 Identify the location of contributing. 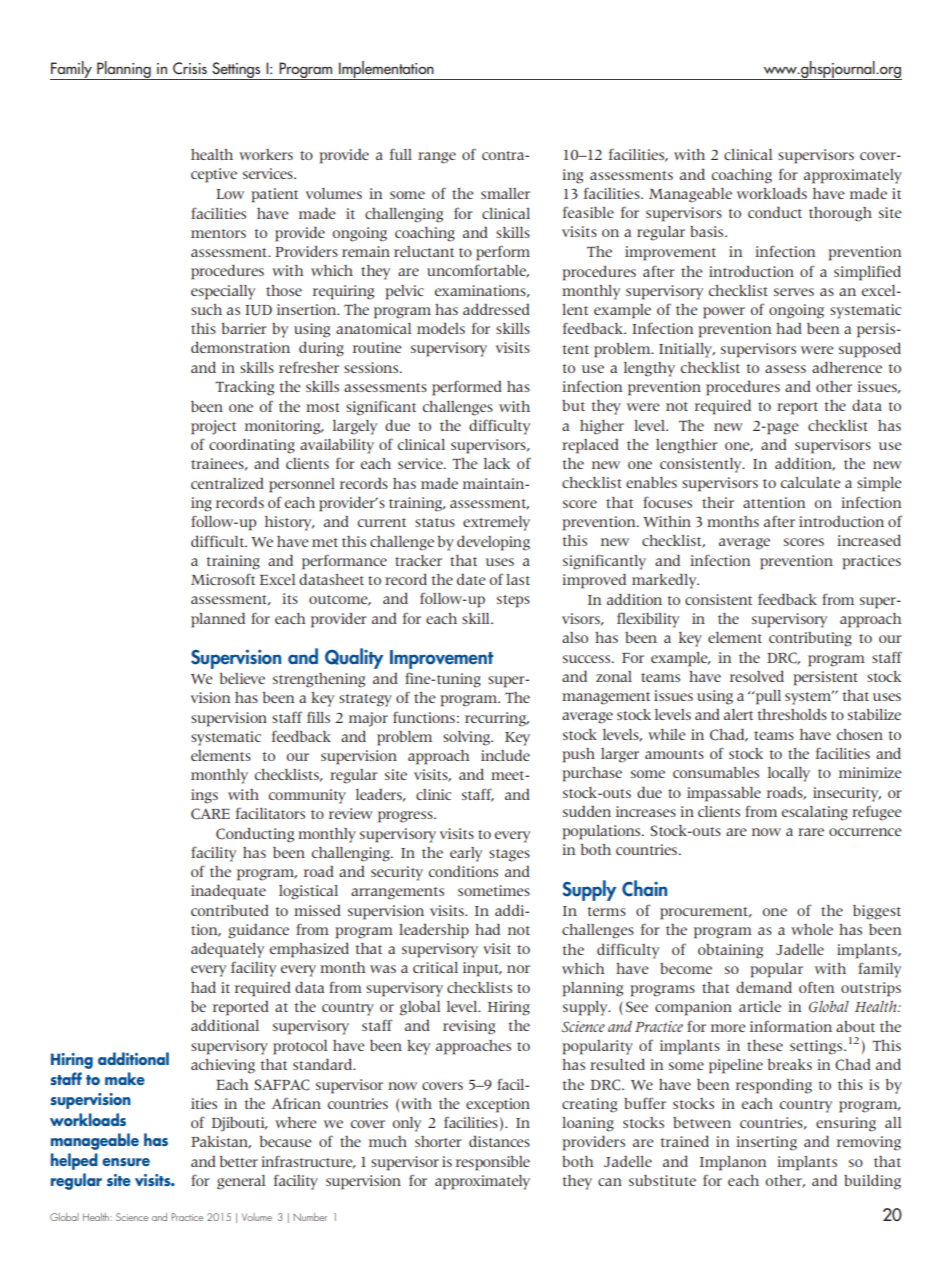
(810, 639).
